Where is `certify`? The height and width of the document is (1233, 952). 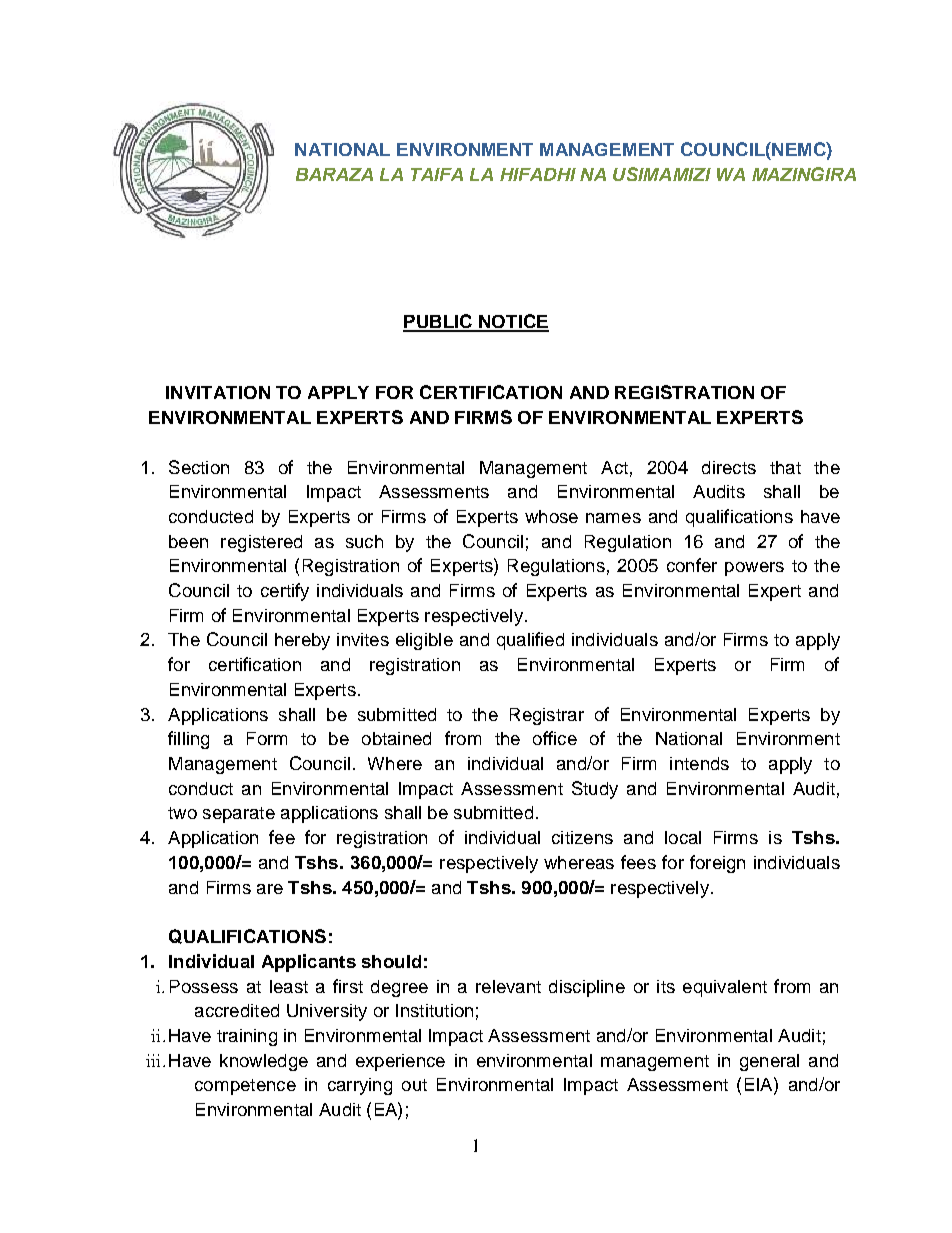
certify is located at coordinates (285, 592).
